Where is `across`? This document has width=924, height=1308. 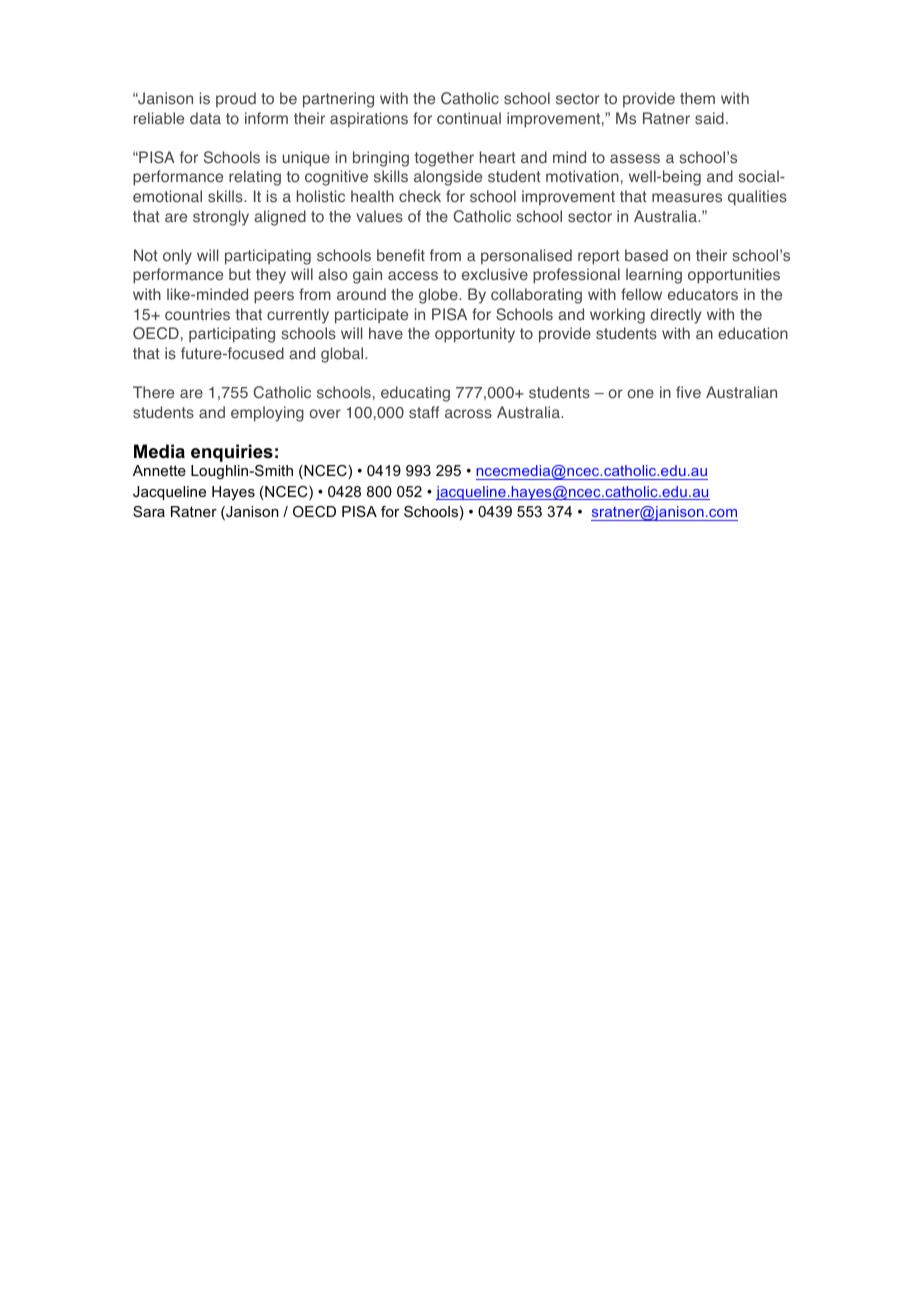 across is located at coordinates (468, 414).
